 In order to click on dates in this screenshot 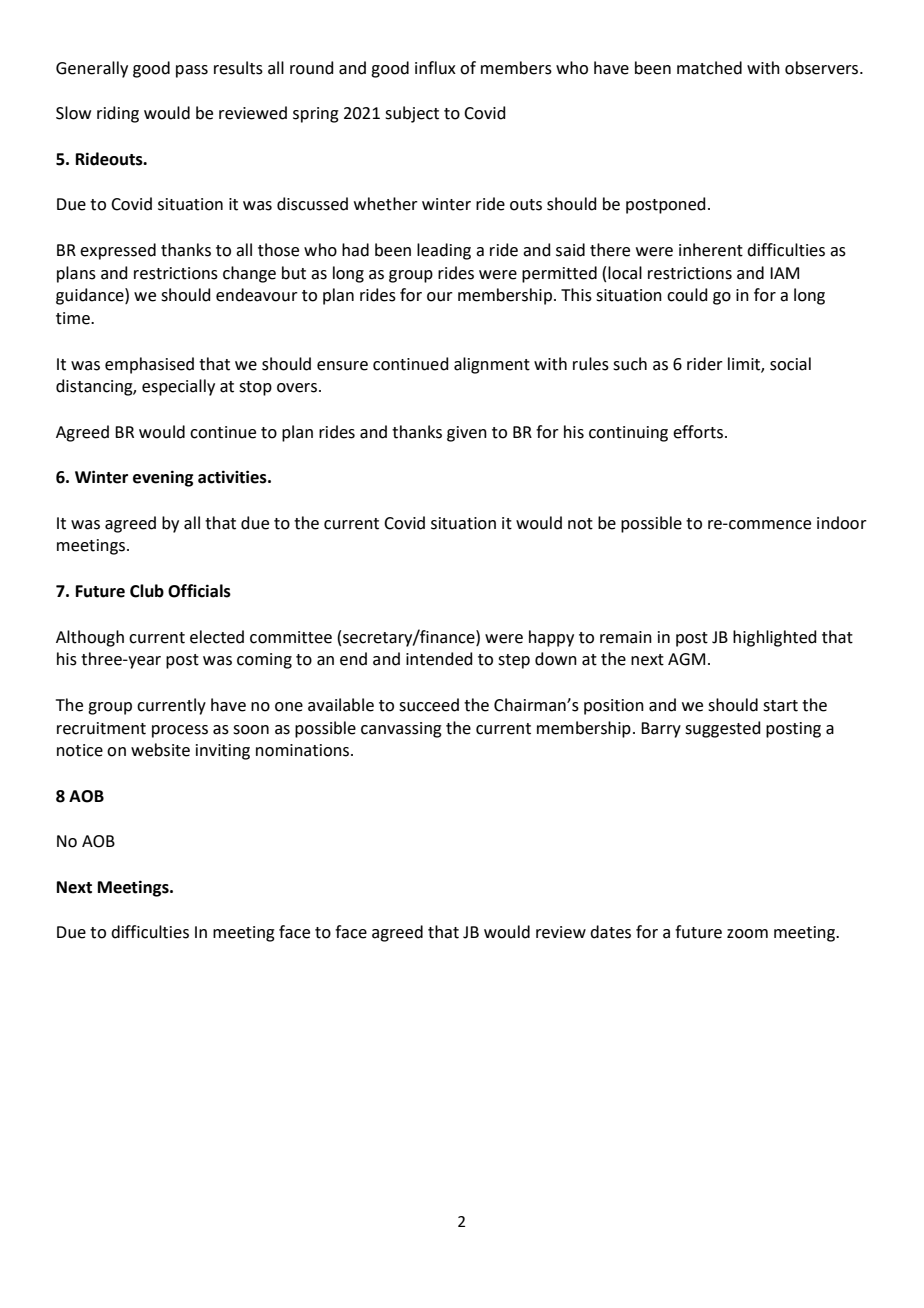, I will do `click(610, 932)`.
